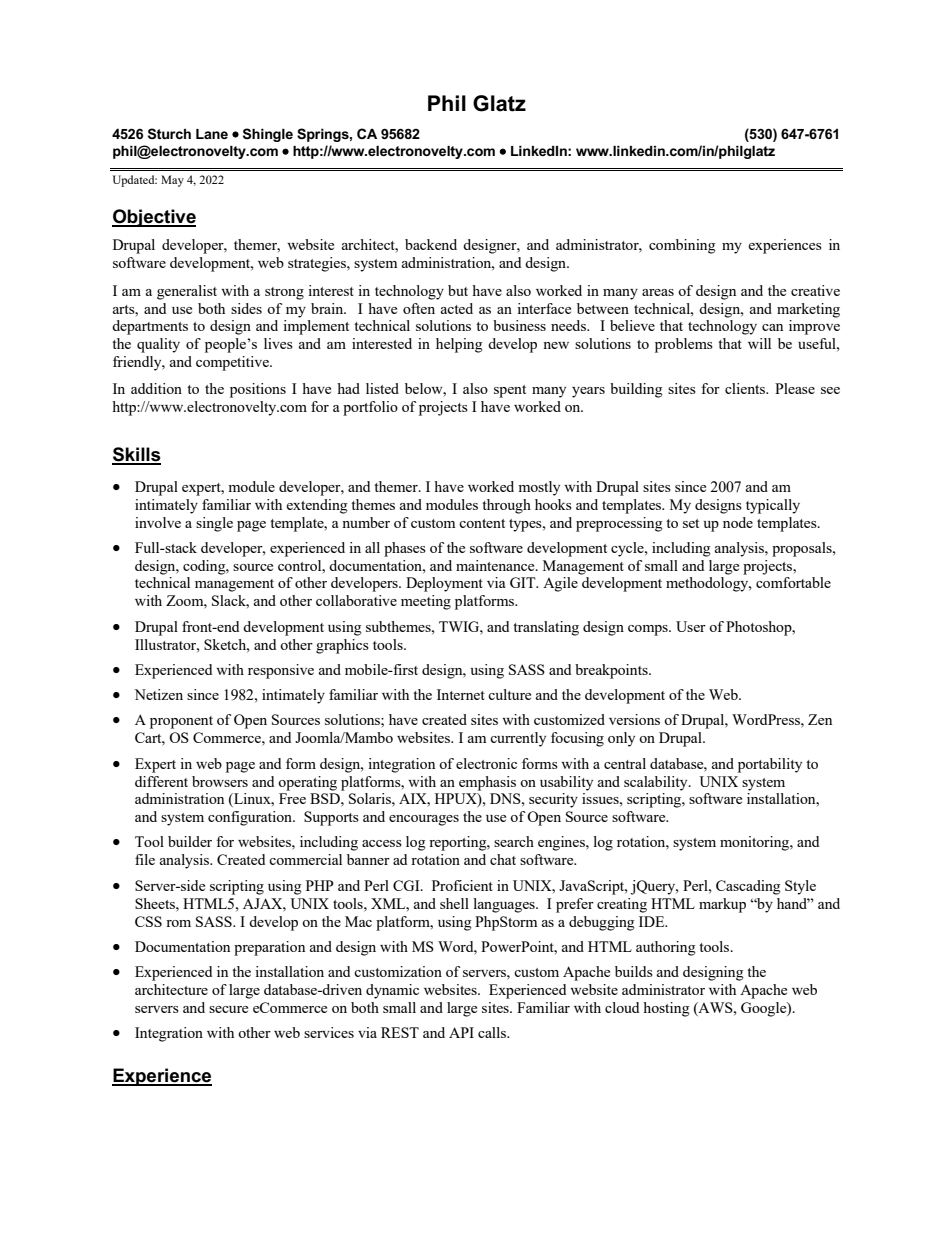 The height and width of the document is (1233, 952). I want to click on Lane, so click(212, 134).
